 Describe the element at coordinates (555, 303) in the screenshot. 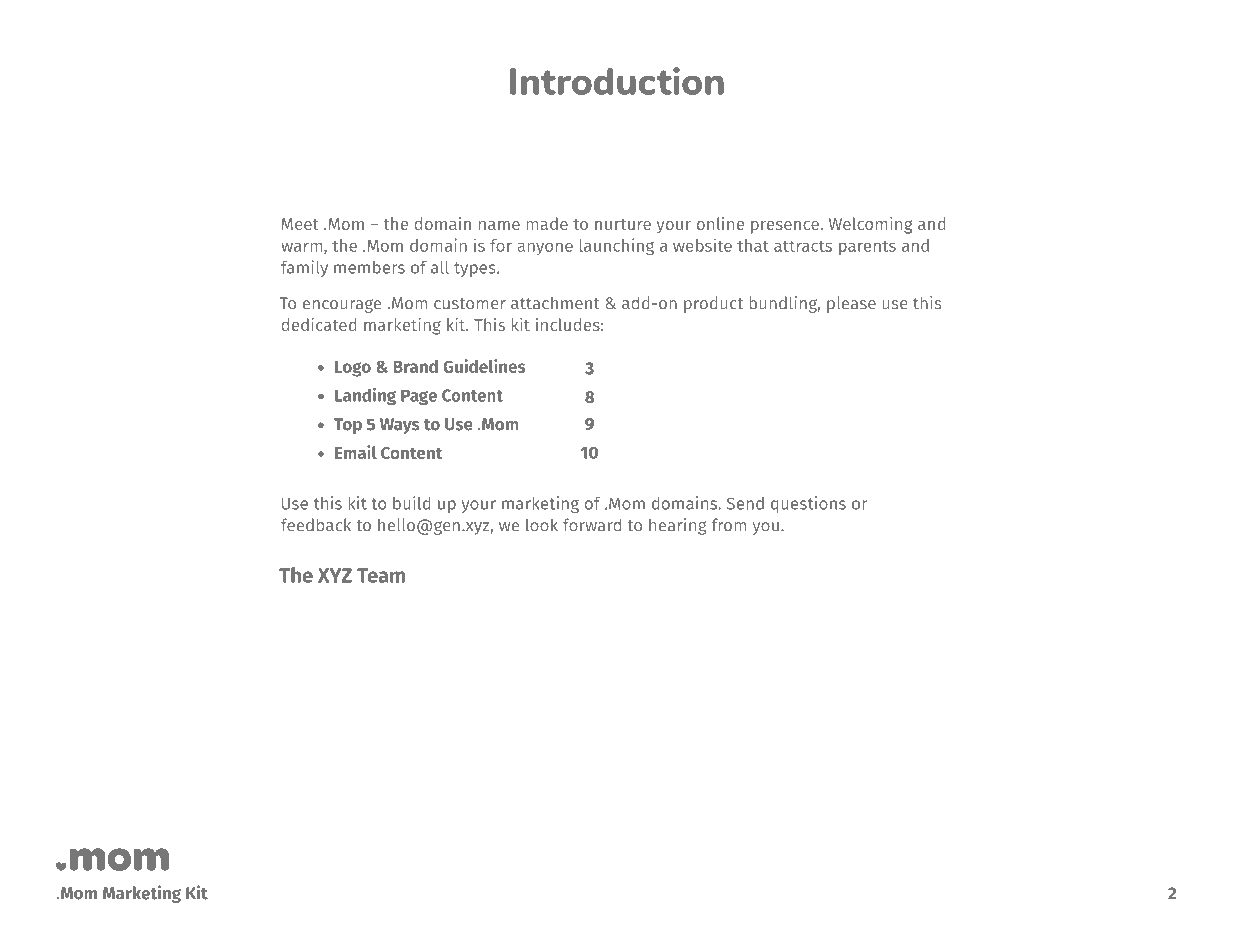

I see `attachment` at that location.
